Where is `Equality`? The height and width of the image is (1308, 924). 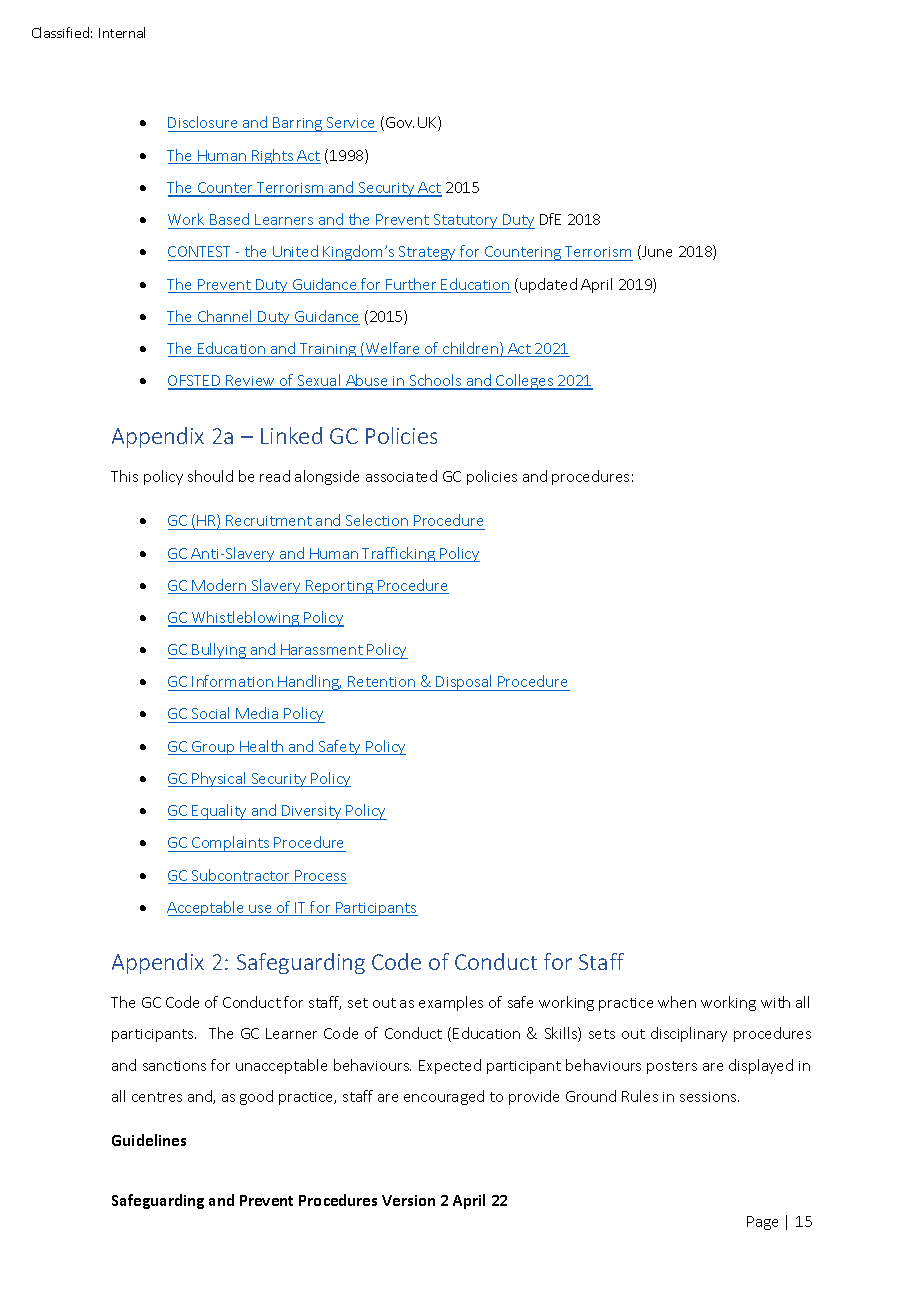 Equality is located at coordinates (220, 812).
